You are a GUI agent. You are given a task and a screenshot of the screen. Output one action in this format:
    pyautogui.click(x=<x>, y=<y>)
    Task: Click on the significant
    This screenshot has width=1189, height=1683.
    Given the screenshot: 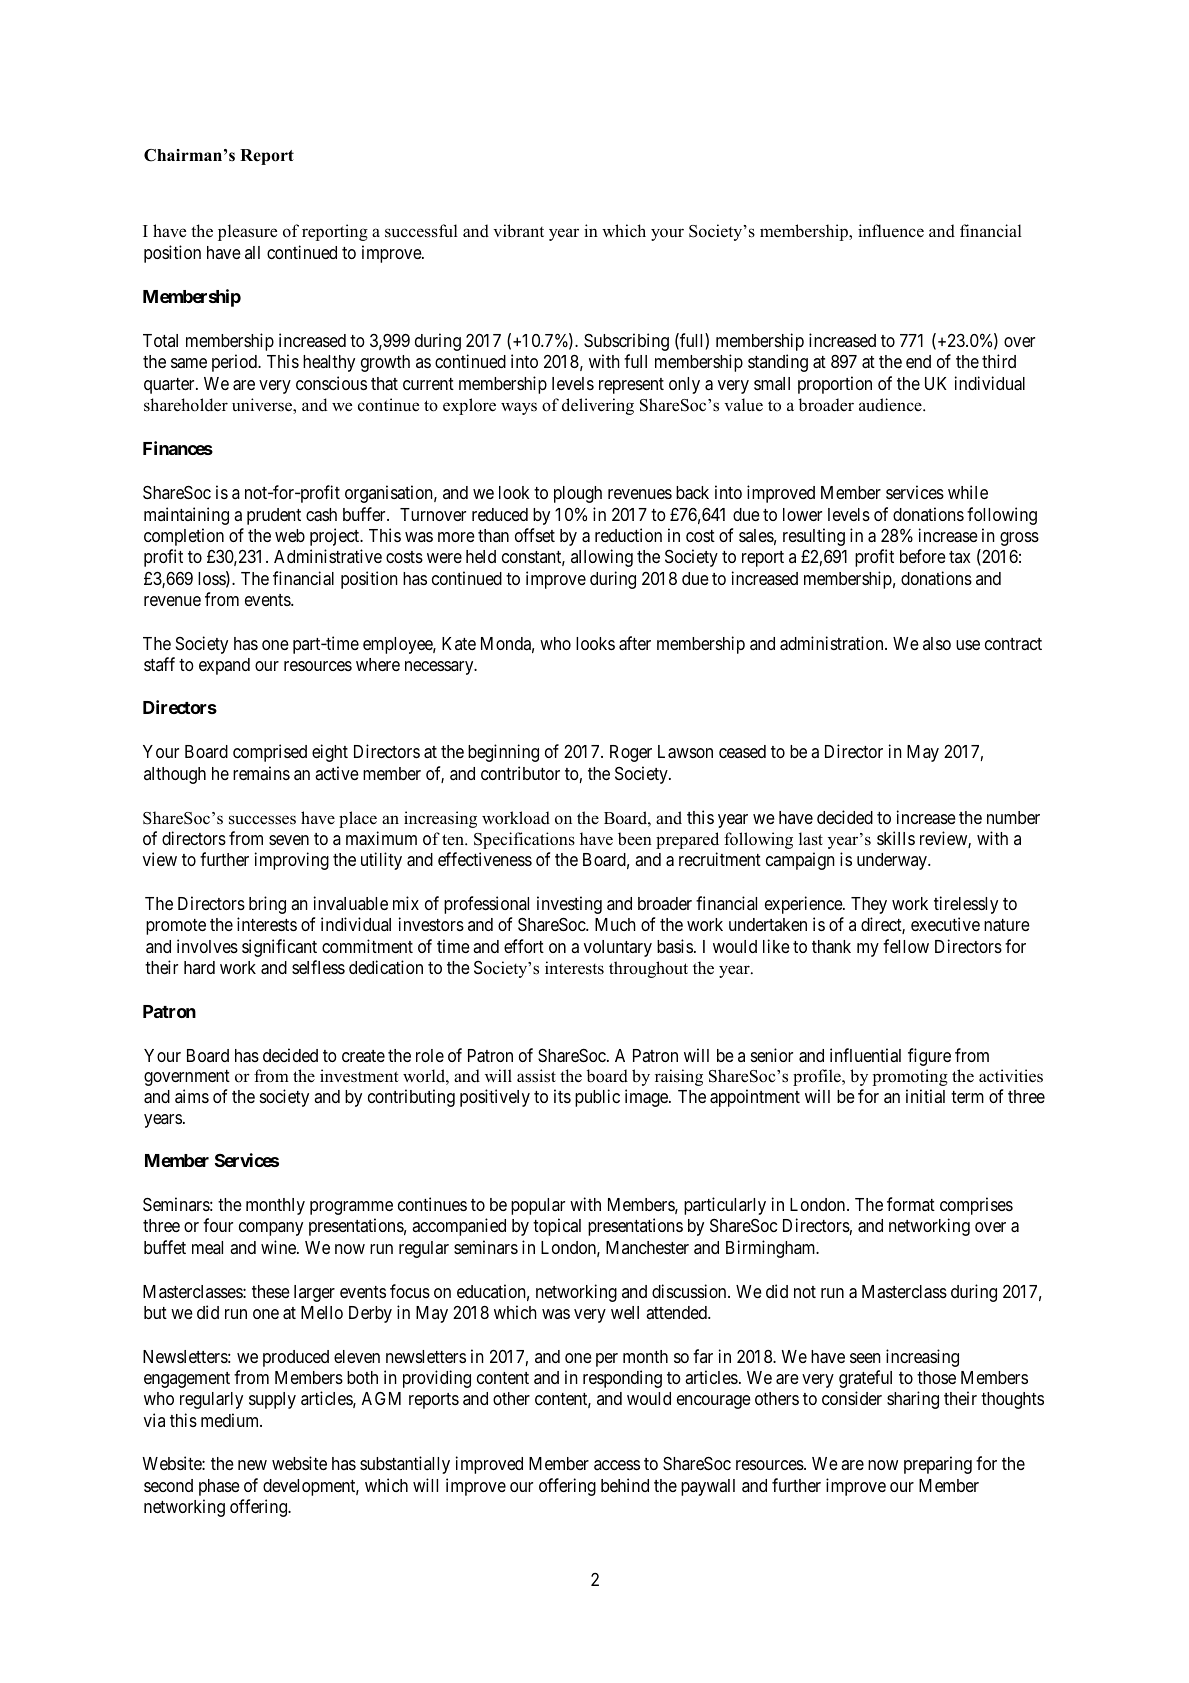 What is the action you would take?
    pyautogui.click(x=279, y=948)
